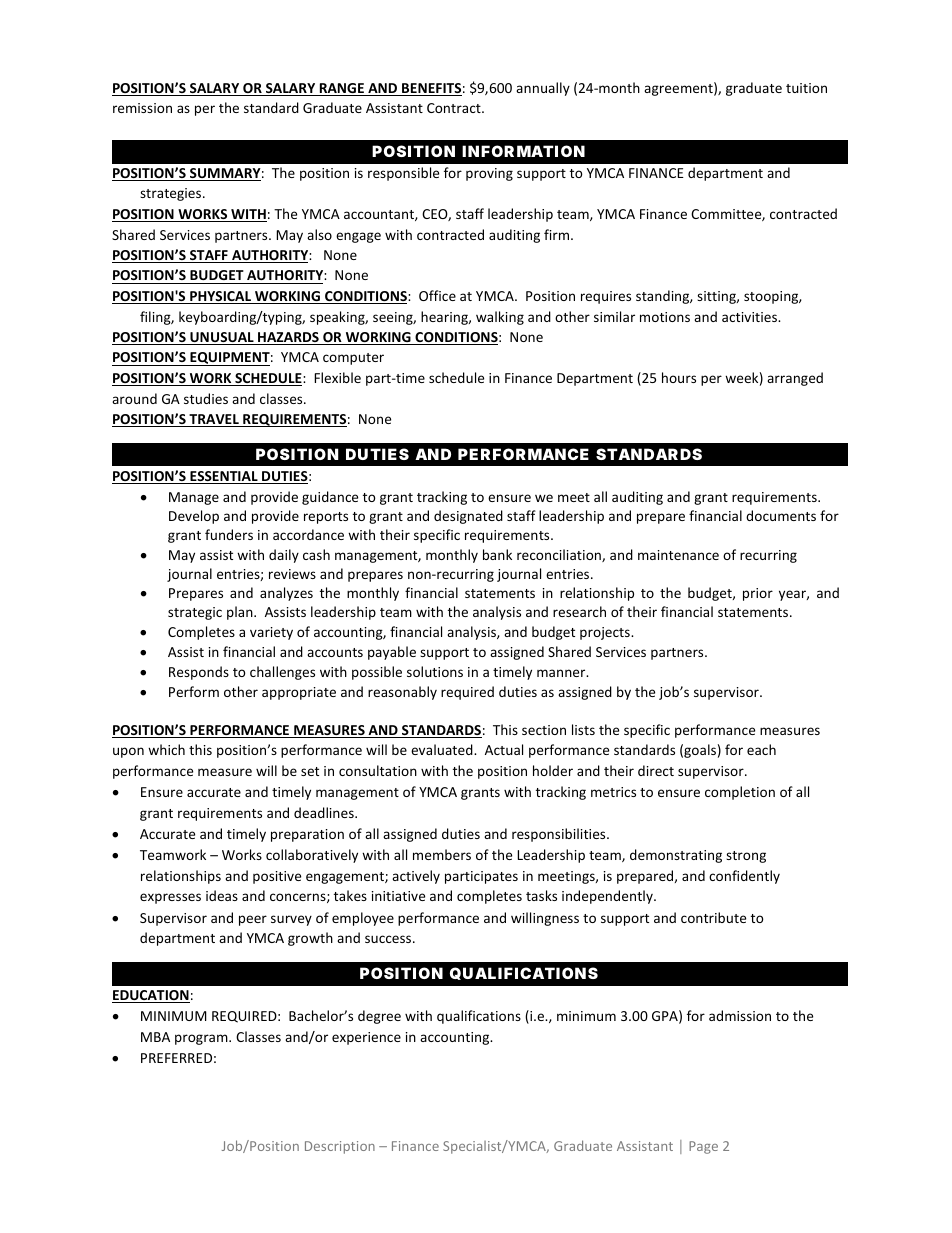  What do you see at coordinates (703, 1147) in the screenshot?
I see `Page` at bounding box center [703, 1147].
